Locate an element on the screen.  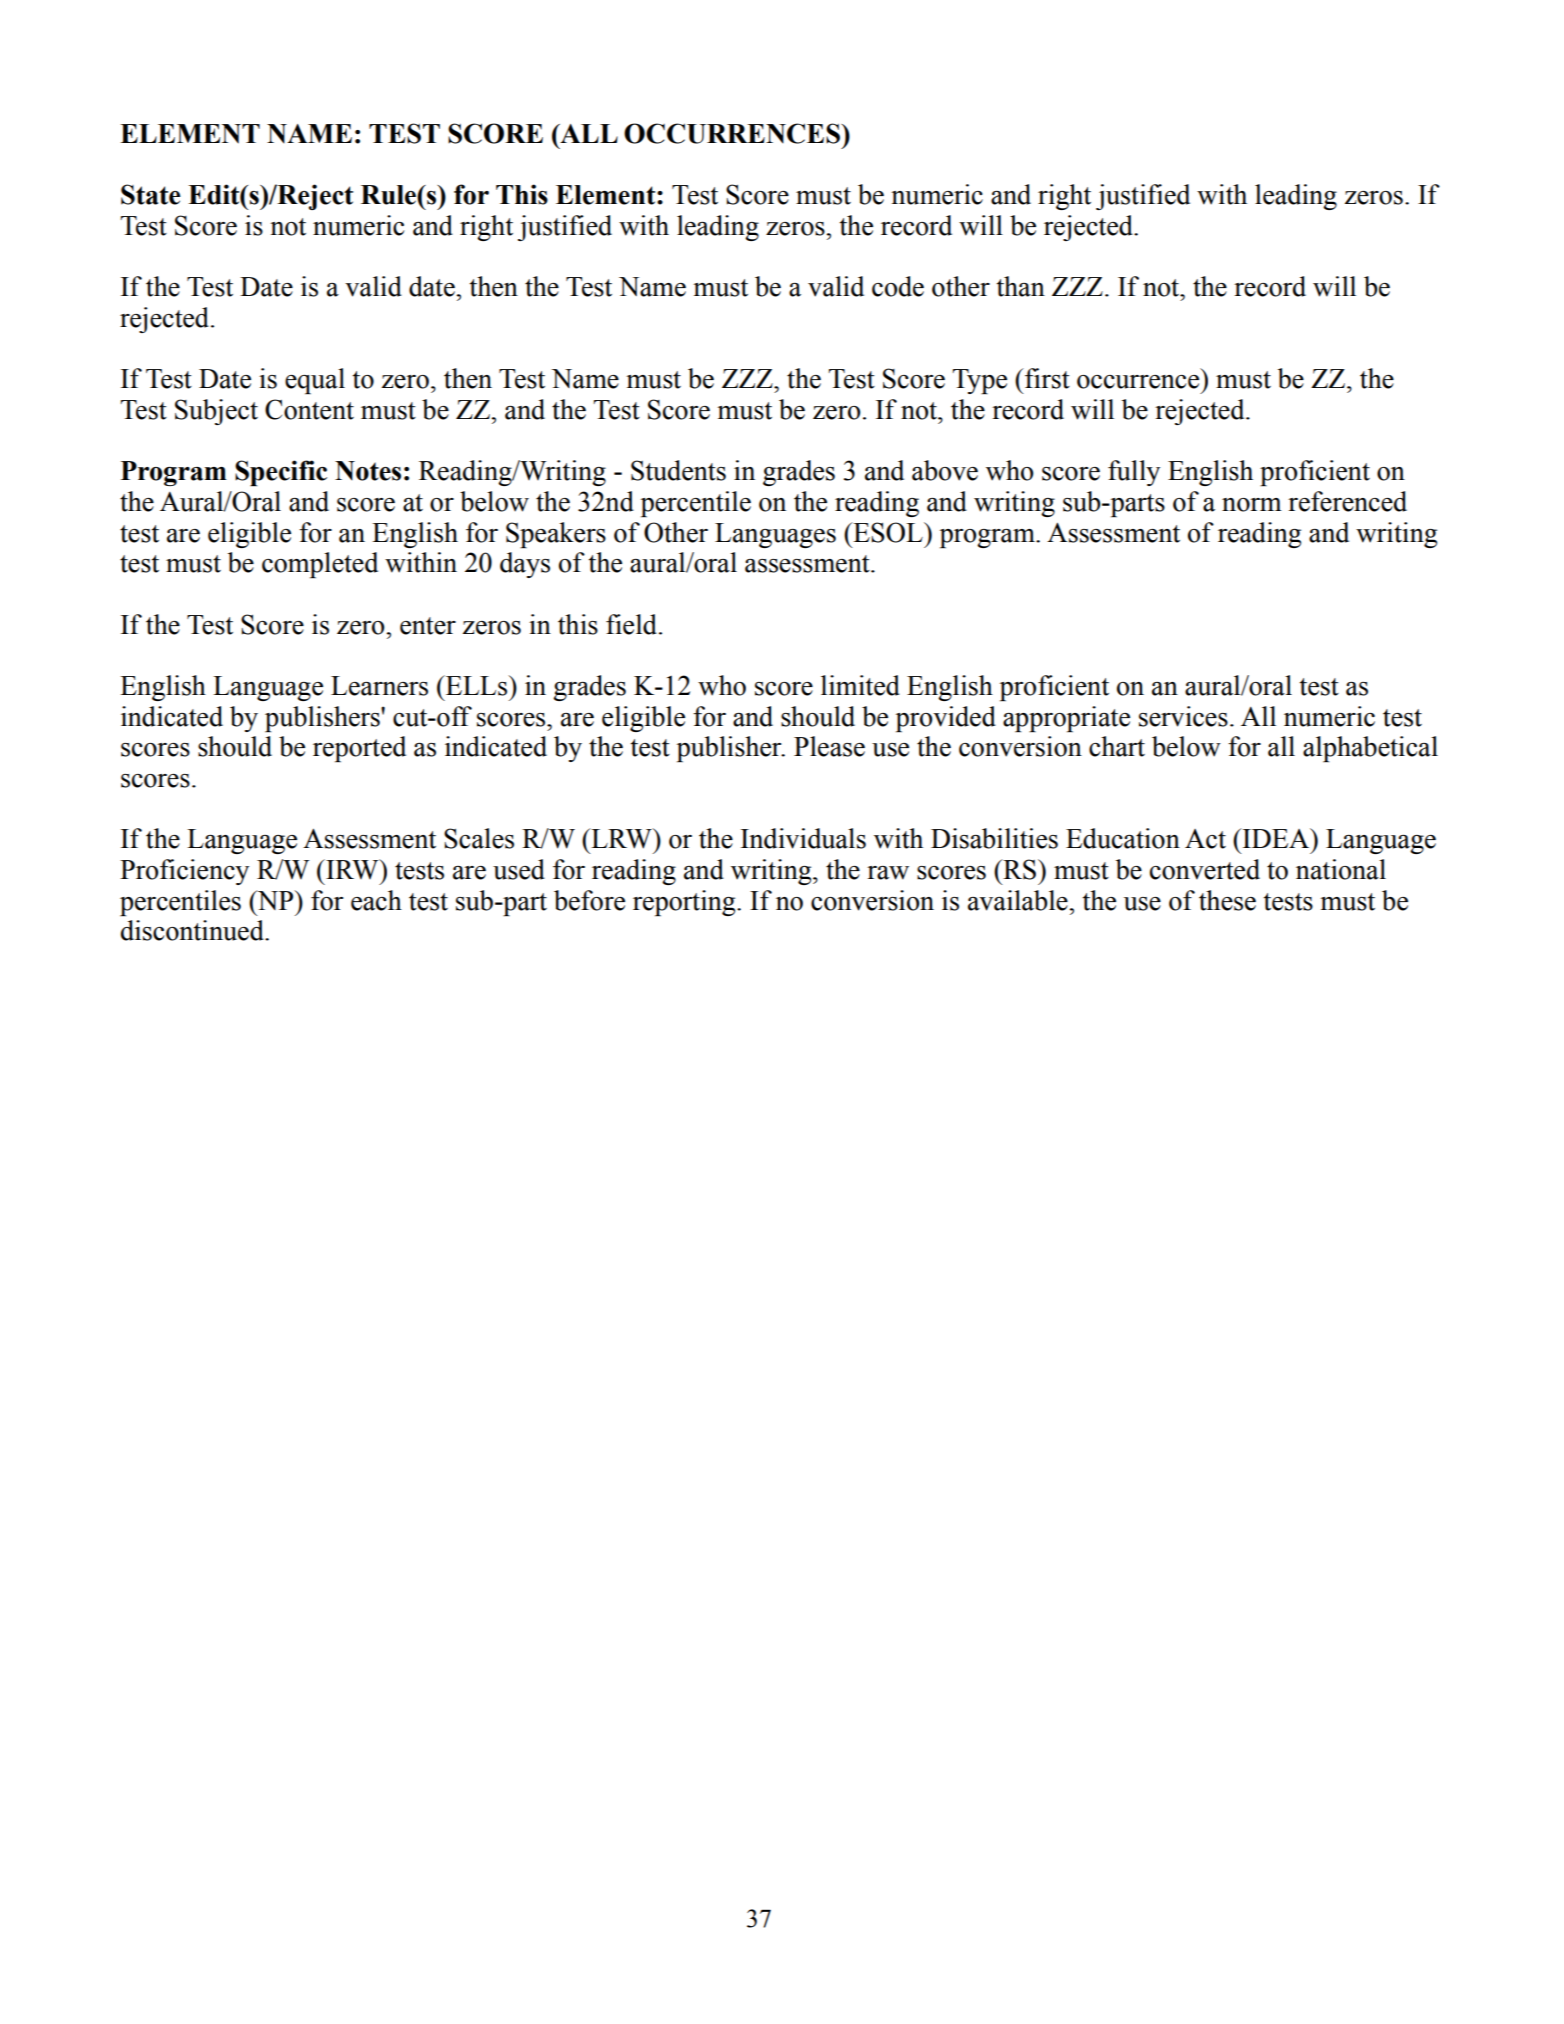
equal is located at coordinates (315, 381).
